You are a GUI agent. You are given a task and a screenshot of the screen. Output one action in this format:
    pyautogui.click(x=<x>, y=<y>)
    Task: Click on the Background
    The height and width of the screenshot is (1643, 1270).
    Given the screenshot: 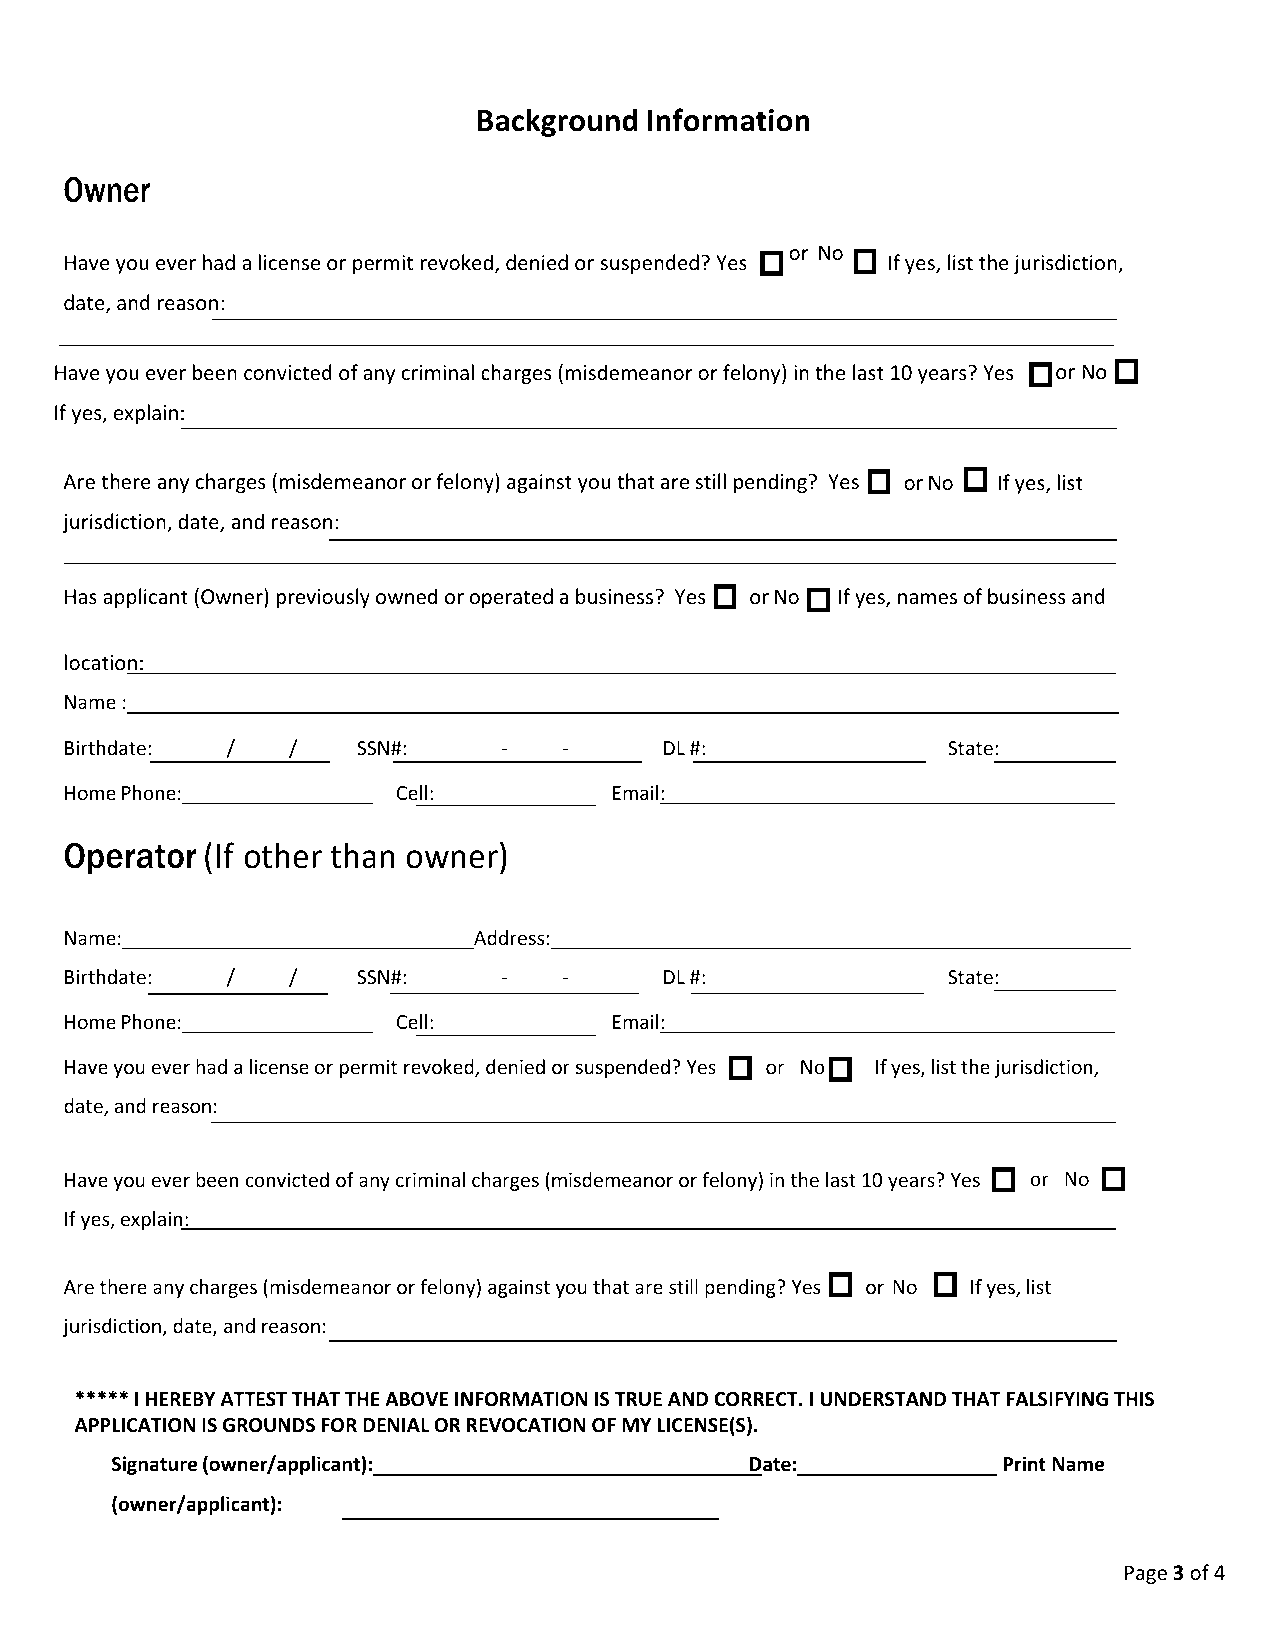 What is the action you would take?
    pyautogui.click(x=558, y=122)
